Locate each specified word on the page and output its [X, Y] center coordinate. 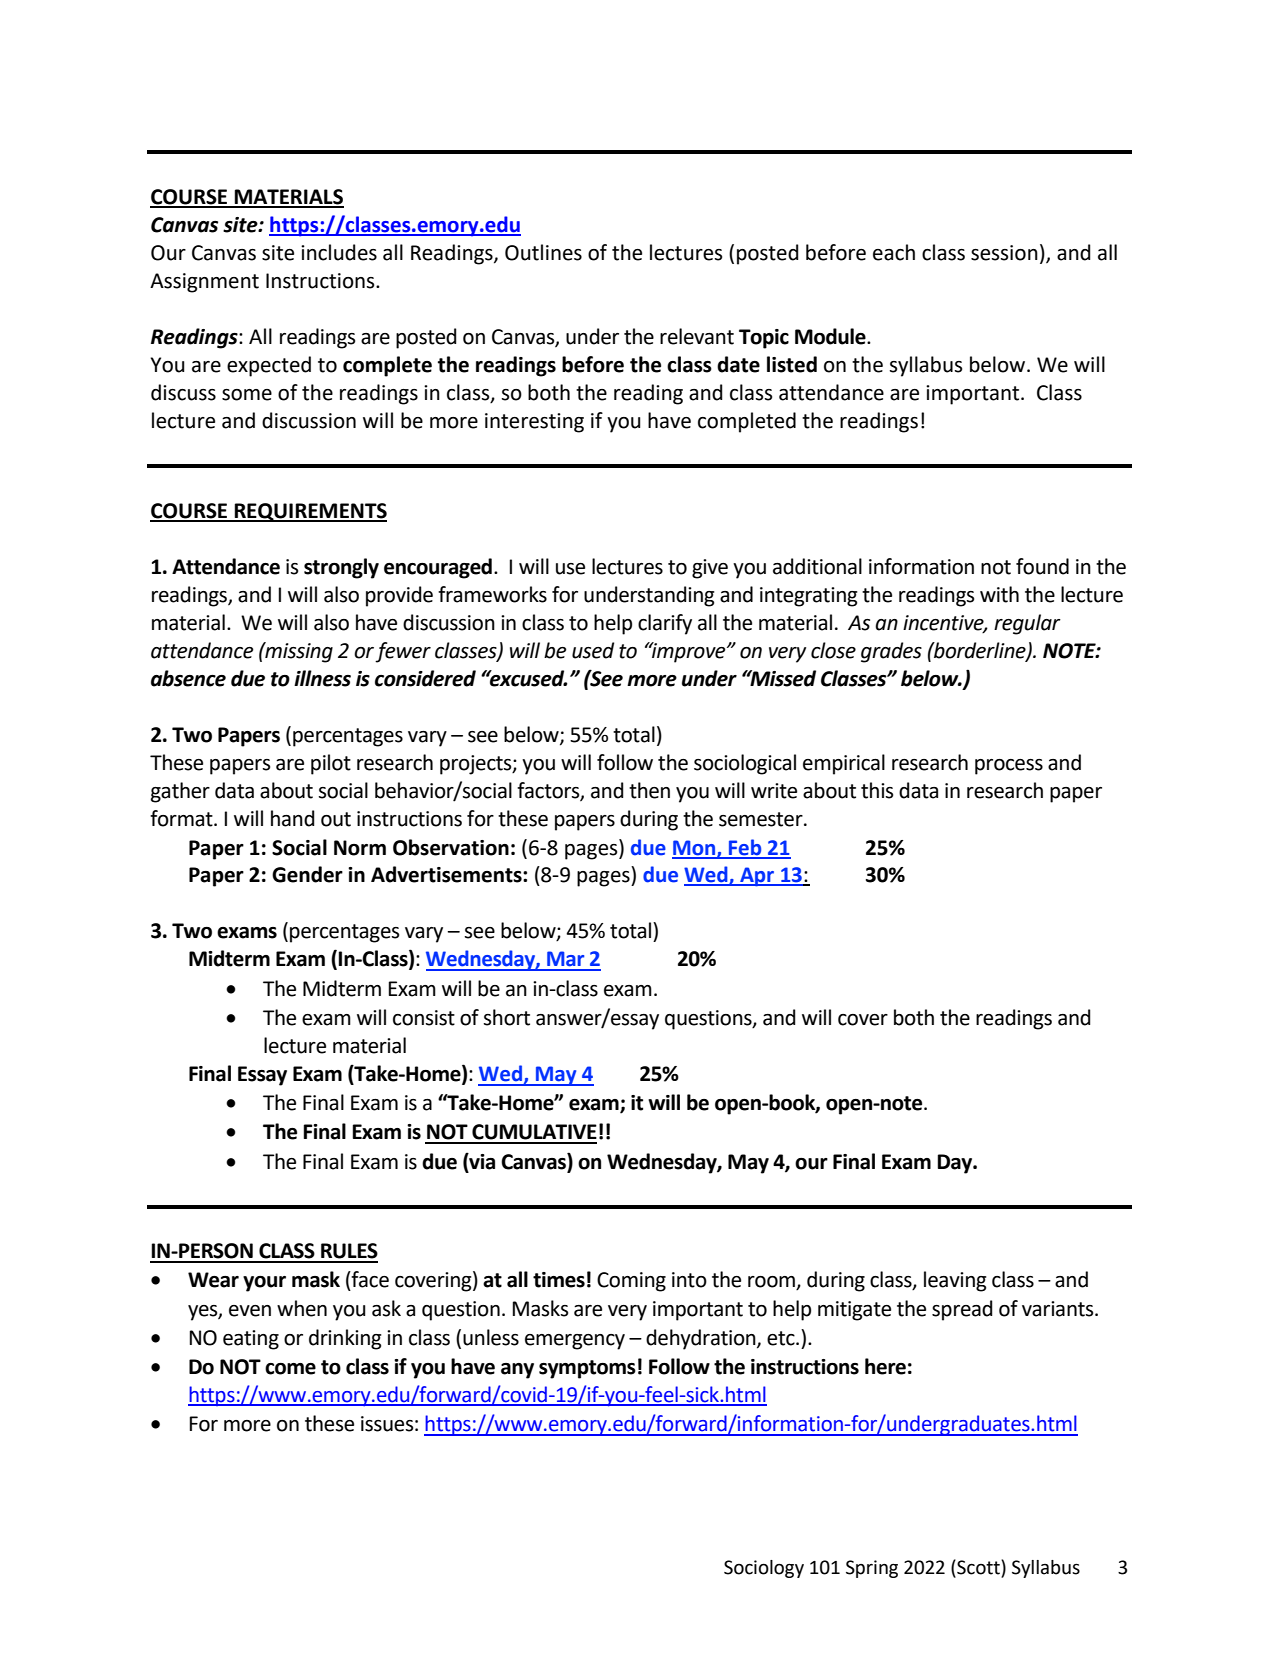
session [1004, 253]
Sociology [764, 1569]
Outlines [543, 252]
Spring [872, 1569]
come [290, 1369]
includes [339, 252]
